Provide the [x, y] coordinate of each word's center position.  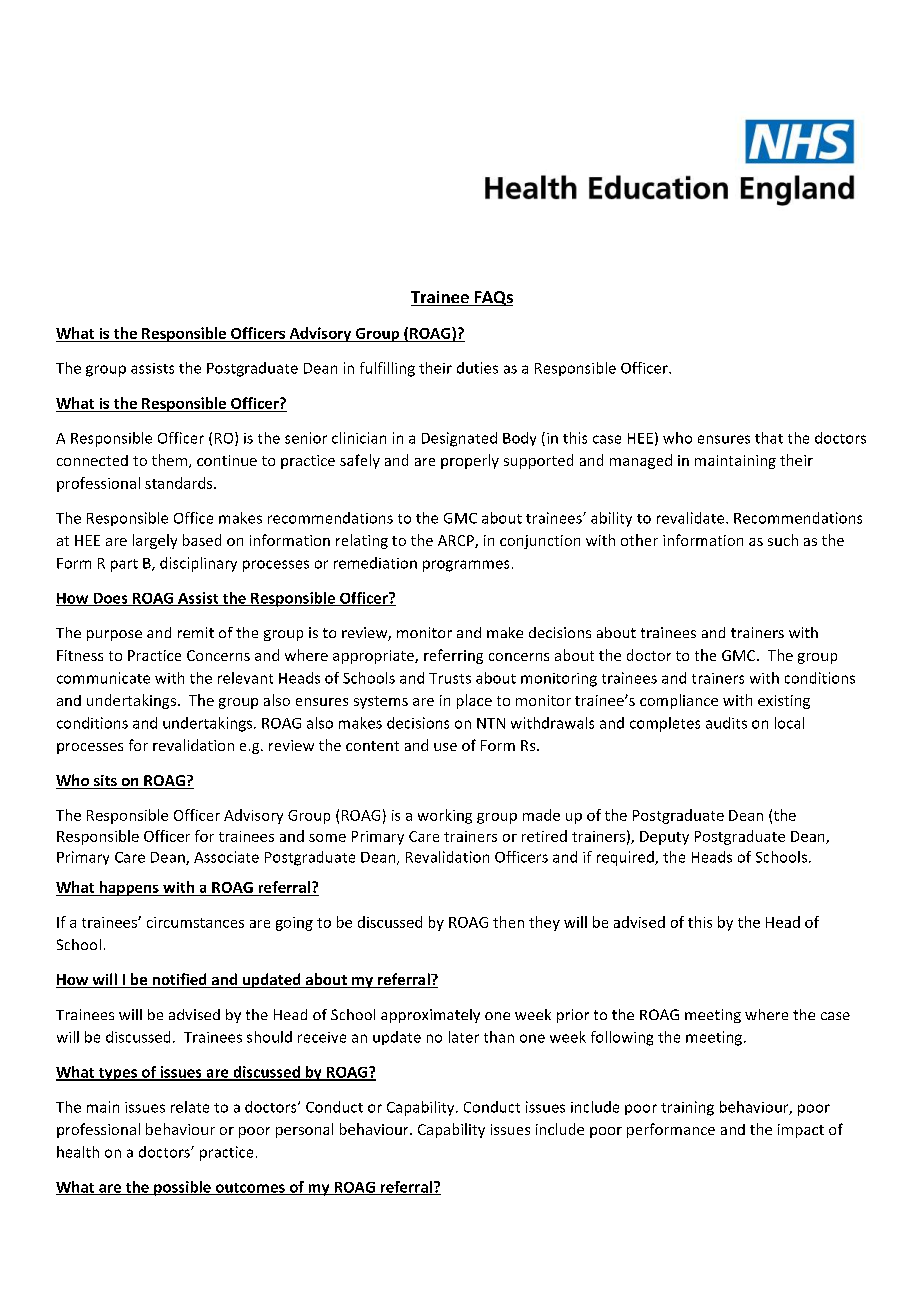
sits [105, 782]
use [445, 747]
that [769, 438]
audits [726, 723]
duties [477, 368]
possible [182, 1188]
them [171, 461]
